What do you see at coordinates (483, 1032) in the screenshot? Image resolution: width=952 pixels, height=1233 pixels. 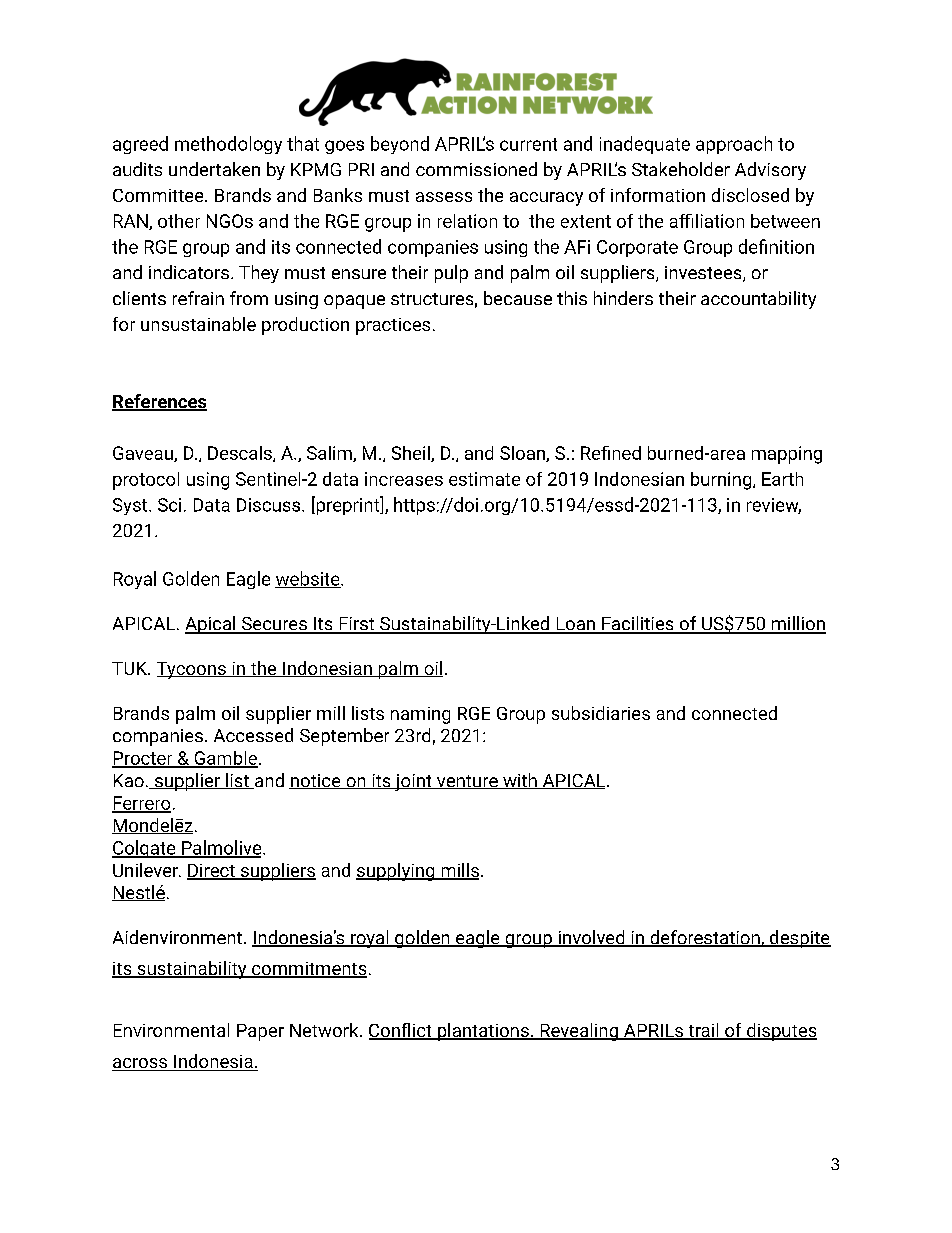 I see `plantations` at bounding box center [483, 1032].
